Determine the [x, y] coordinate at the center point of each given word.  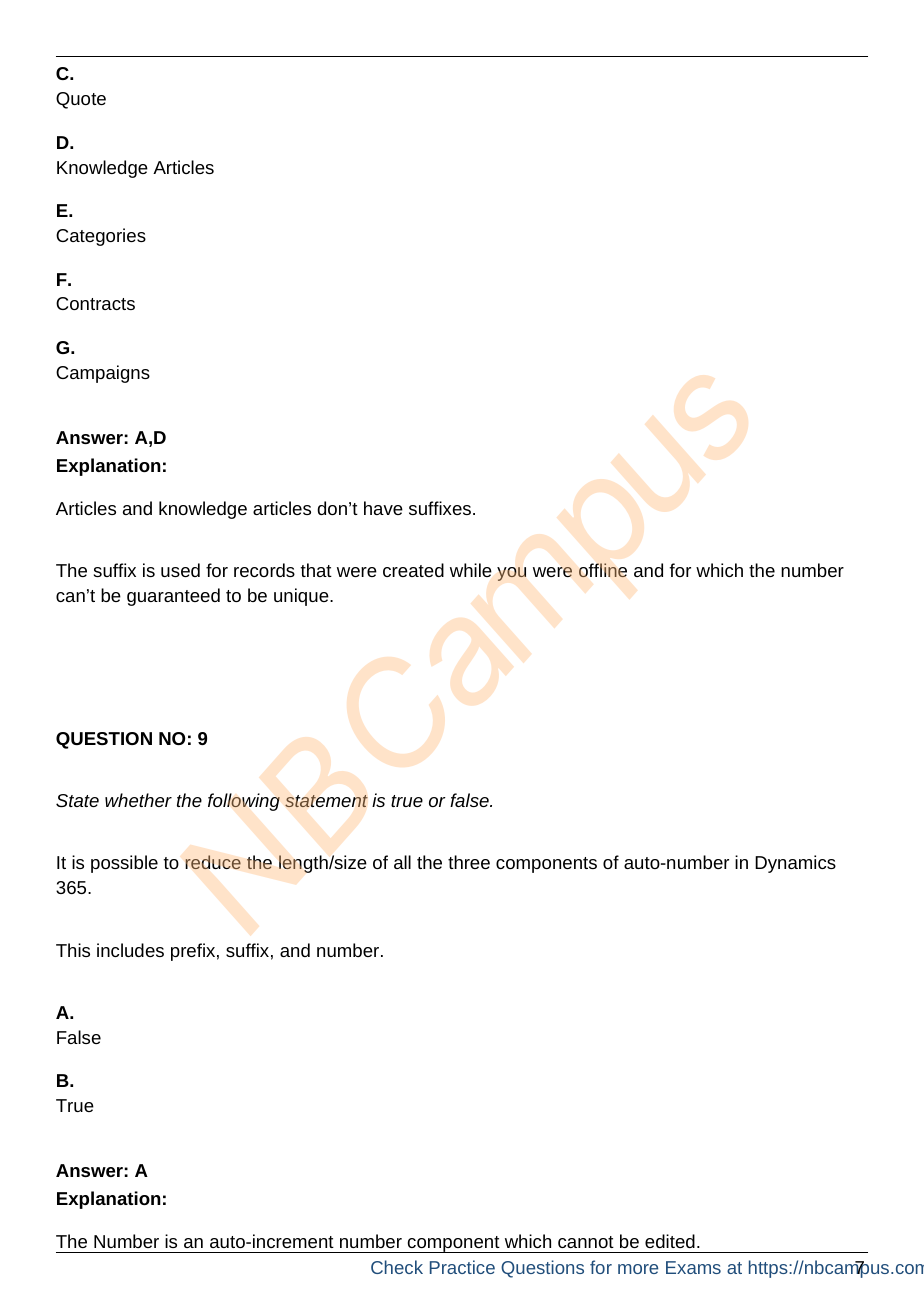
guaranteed [173, 597]
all [402, 862]
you [511, 574]
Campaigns [103, 374]
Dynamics [795, 864]
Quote [81, 100]
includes [130, 950]
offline [603, 570]
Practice [462, 1267]
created [413, 570]
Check [397, 1267]
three [469, 862]
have [383, 508]
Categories [101, 237]
